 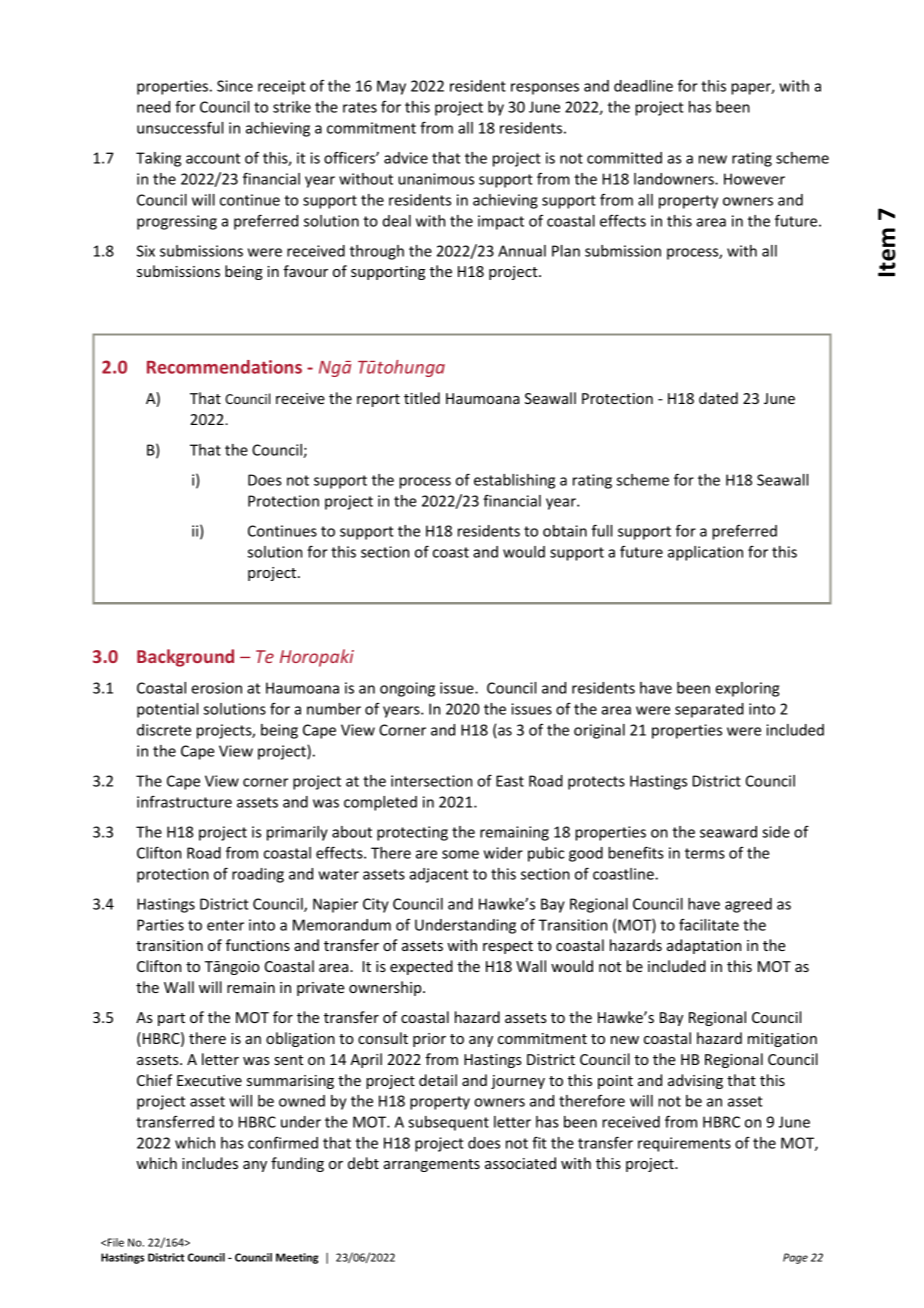 I want to click on Page, so click(x=795, y=1258).
